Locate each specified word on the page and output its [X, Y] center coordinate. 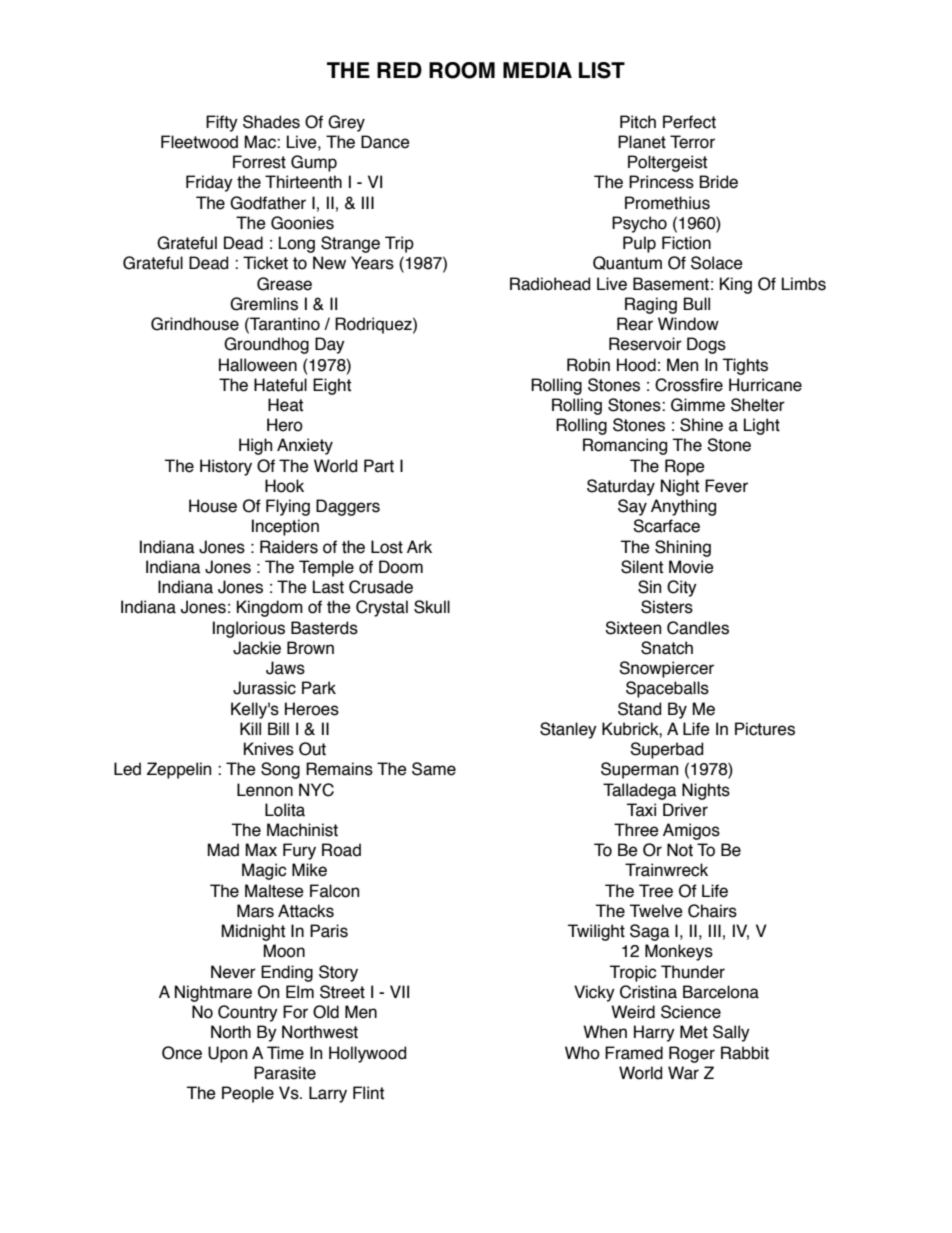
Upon [227, 1054]
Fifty [222, 123]
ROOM [462, 70]
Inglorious [249, 629]
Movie [691, 567]
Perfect [689, 122]
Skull [432, 607]
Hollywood [367, 1054]
